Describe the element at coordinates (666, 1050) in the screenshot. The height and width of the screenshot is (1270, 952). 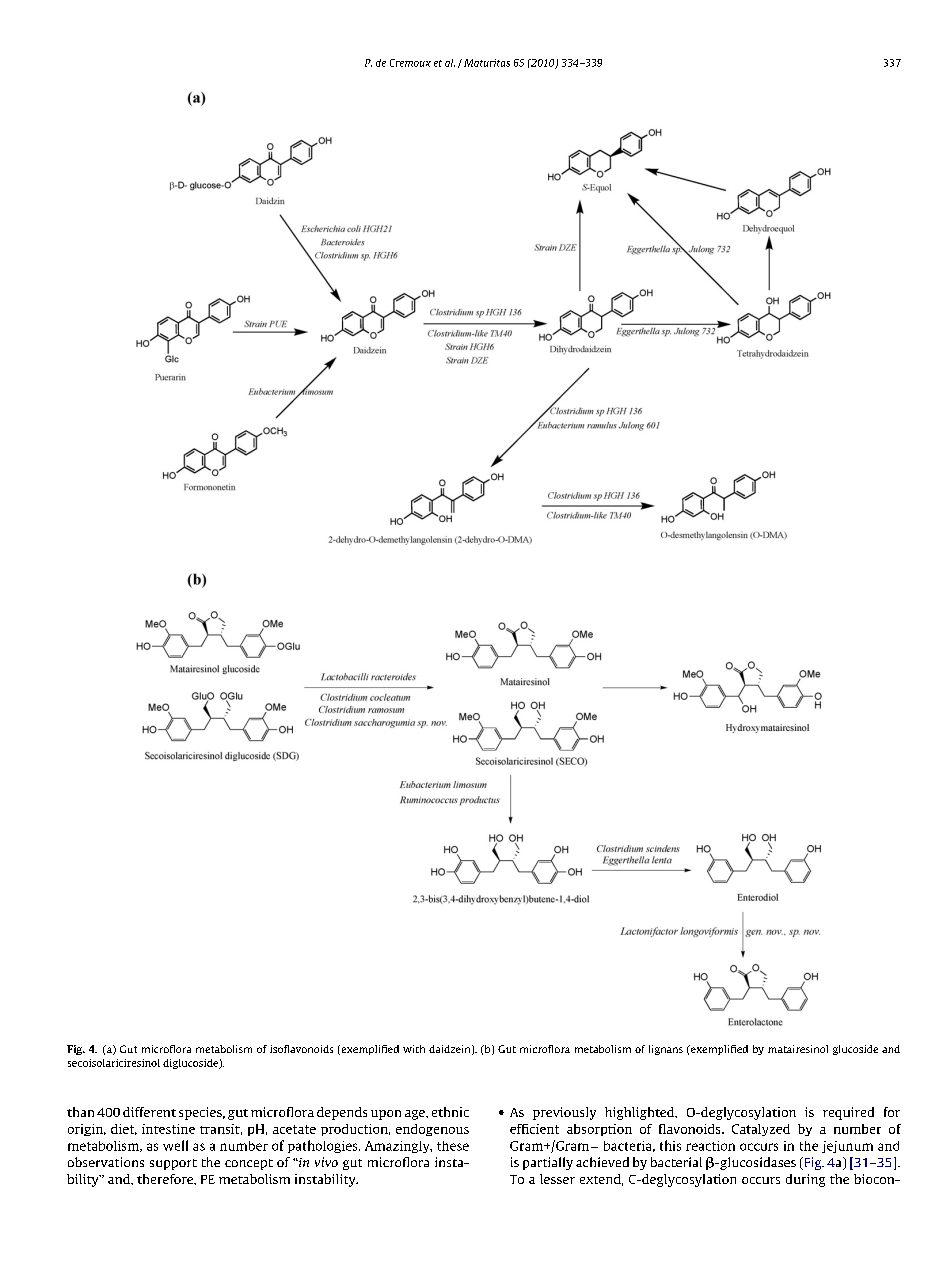
I see `lignans` at that location.
